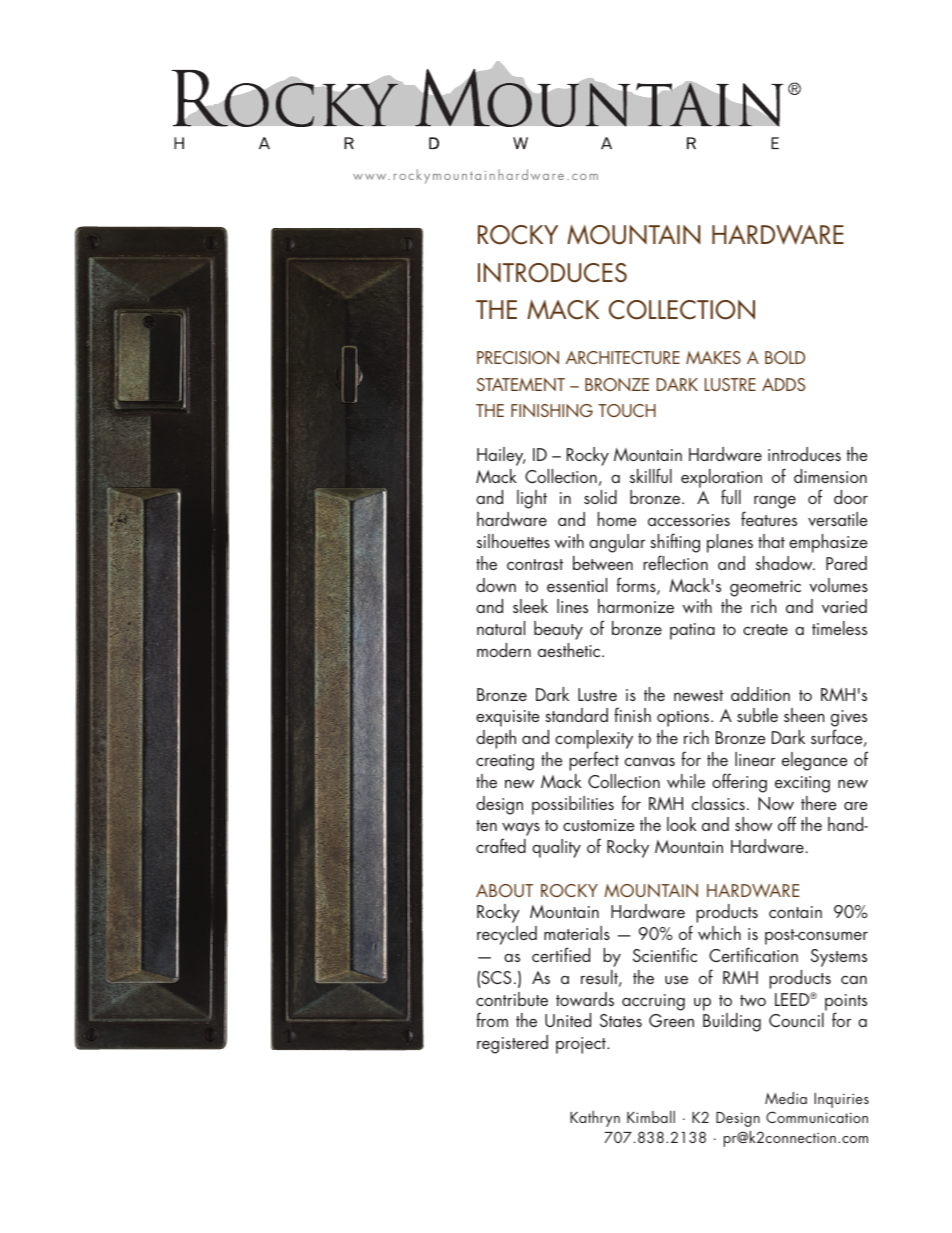 The width and height of the screenshot is (952, 1233). Describe the element at coordinates (818, 803) in the screenshot. I see `there` at that location.
